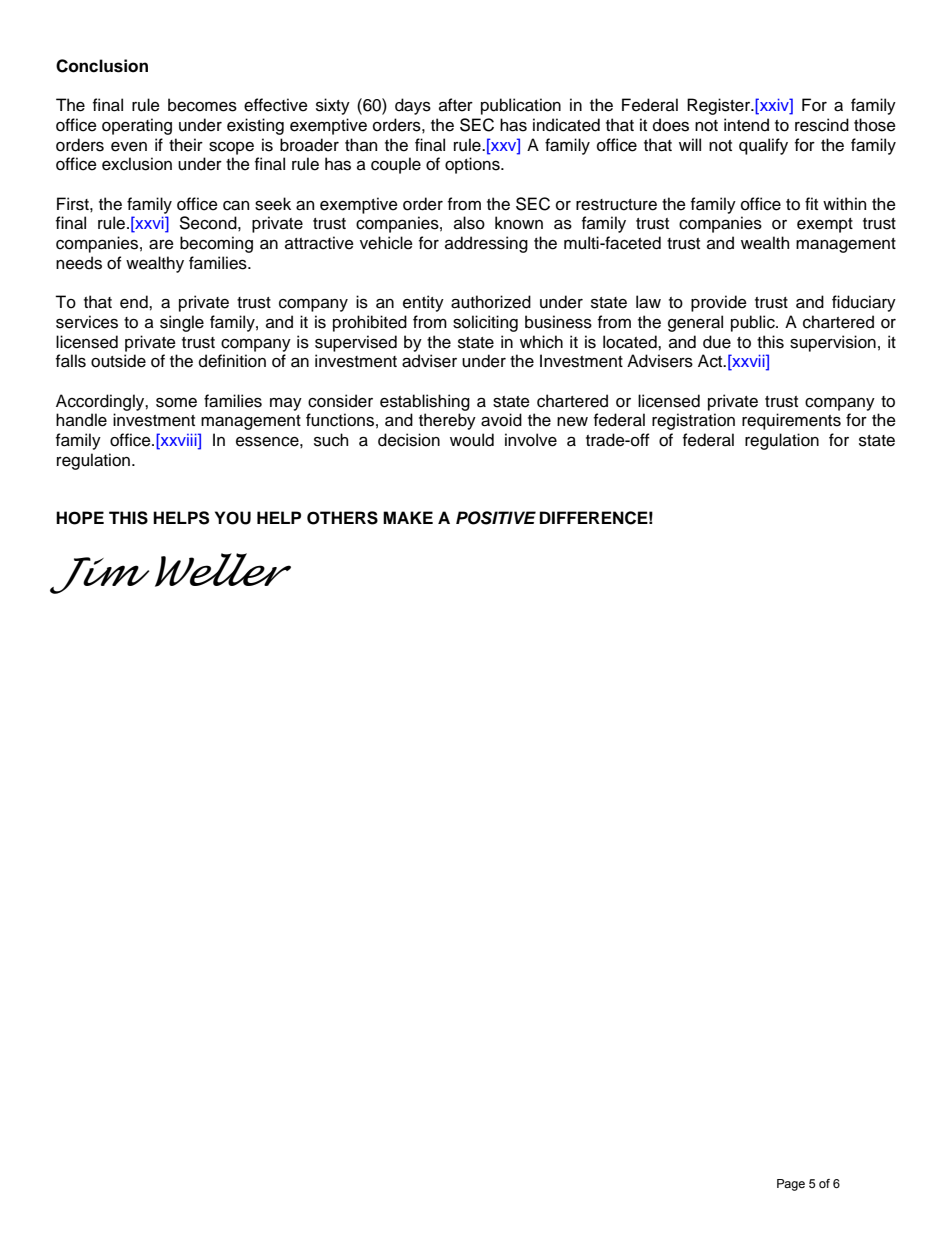  What do you see at coordinates (408, 517) in the screenshot?
I see `MAKE` at bounding box center [408, 517].
